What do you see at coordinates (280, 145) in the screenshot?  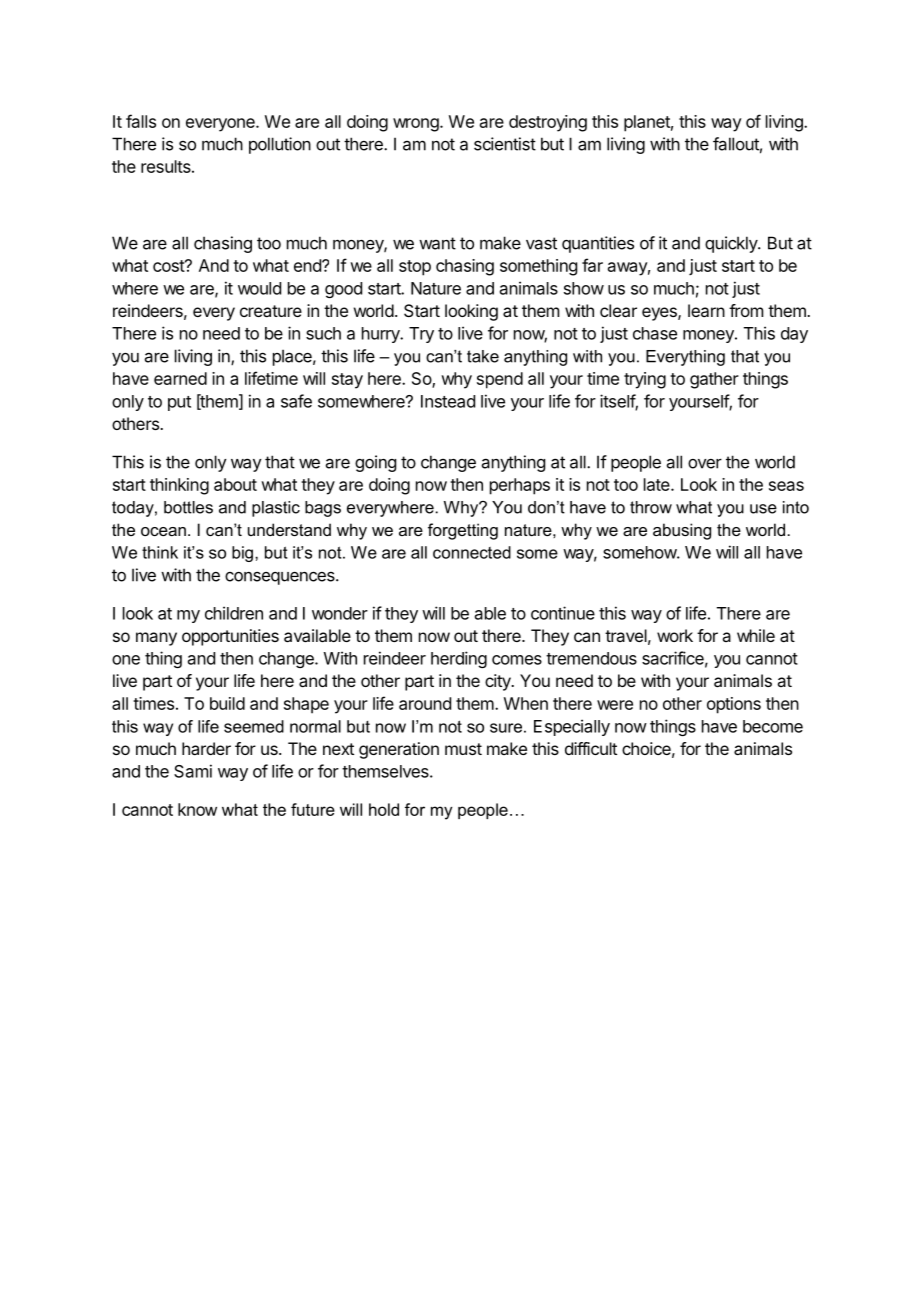 I see `pollution` at bounding box center [280, 145].
